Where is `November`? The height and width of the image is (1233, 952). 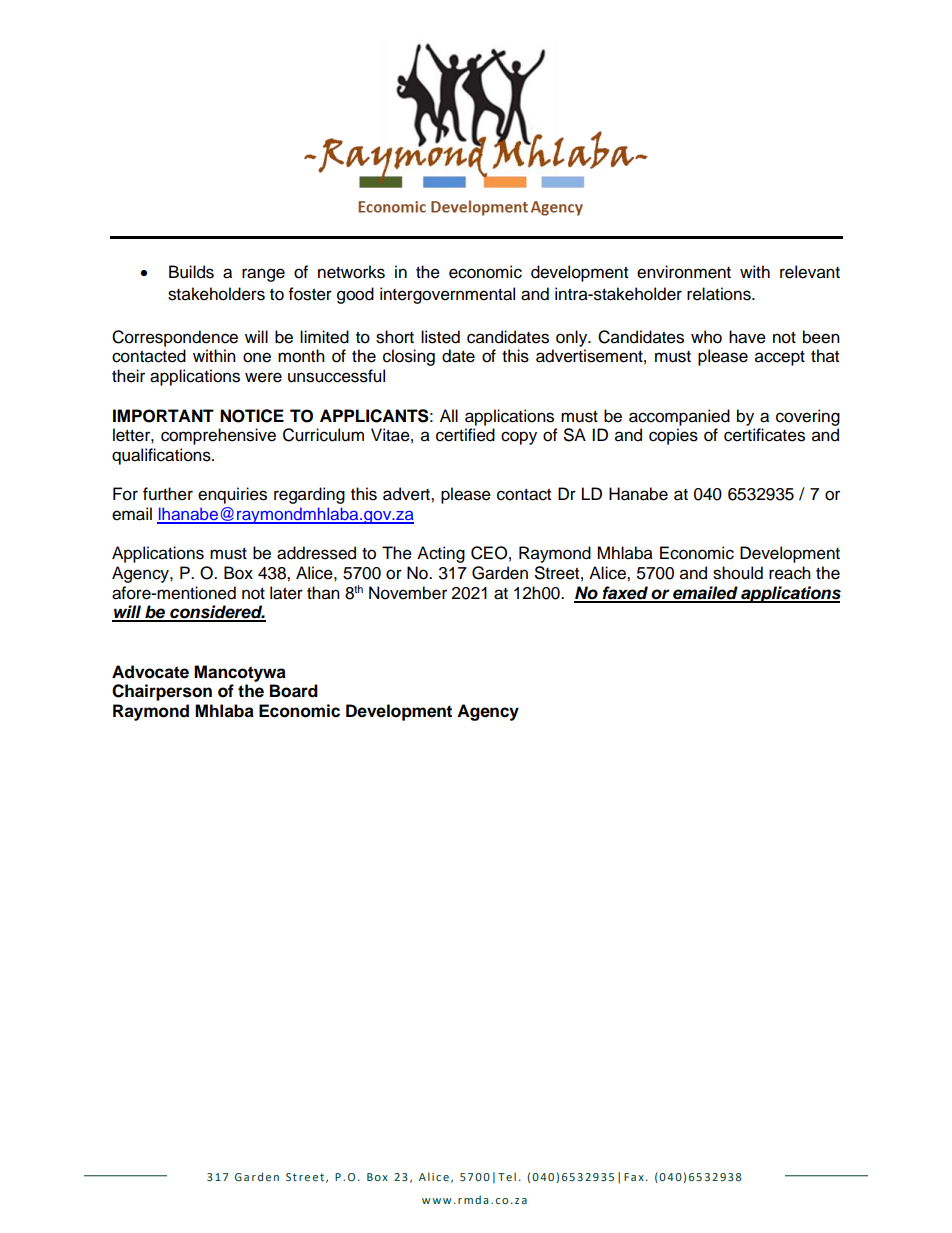
November is located at coordinates (408, 593).
